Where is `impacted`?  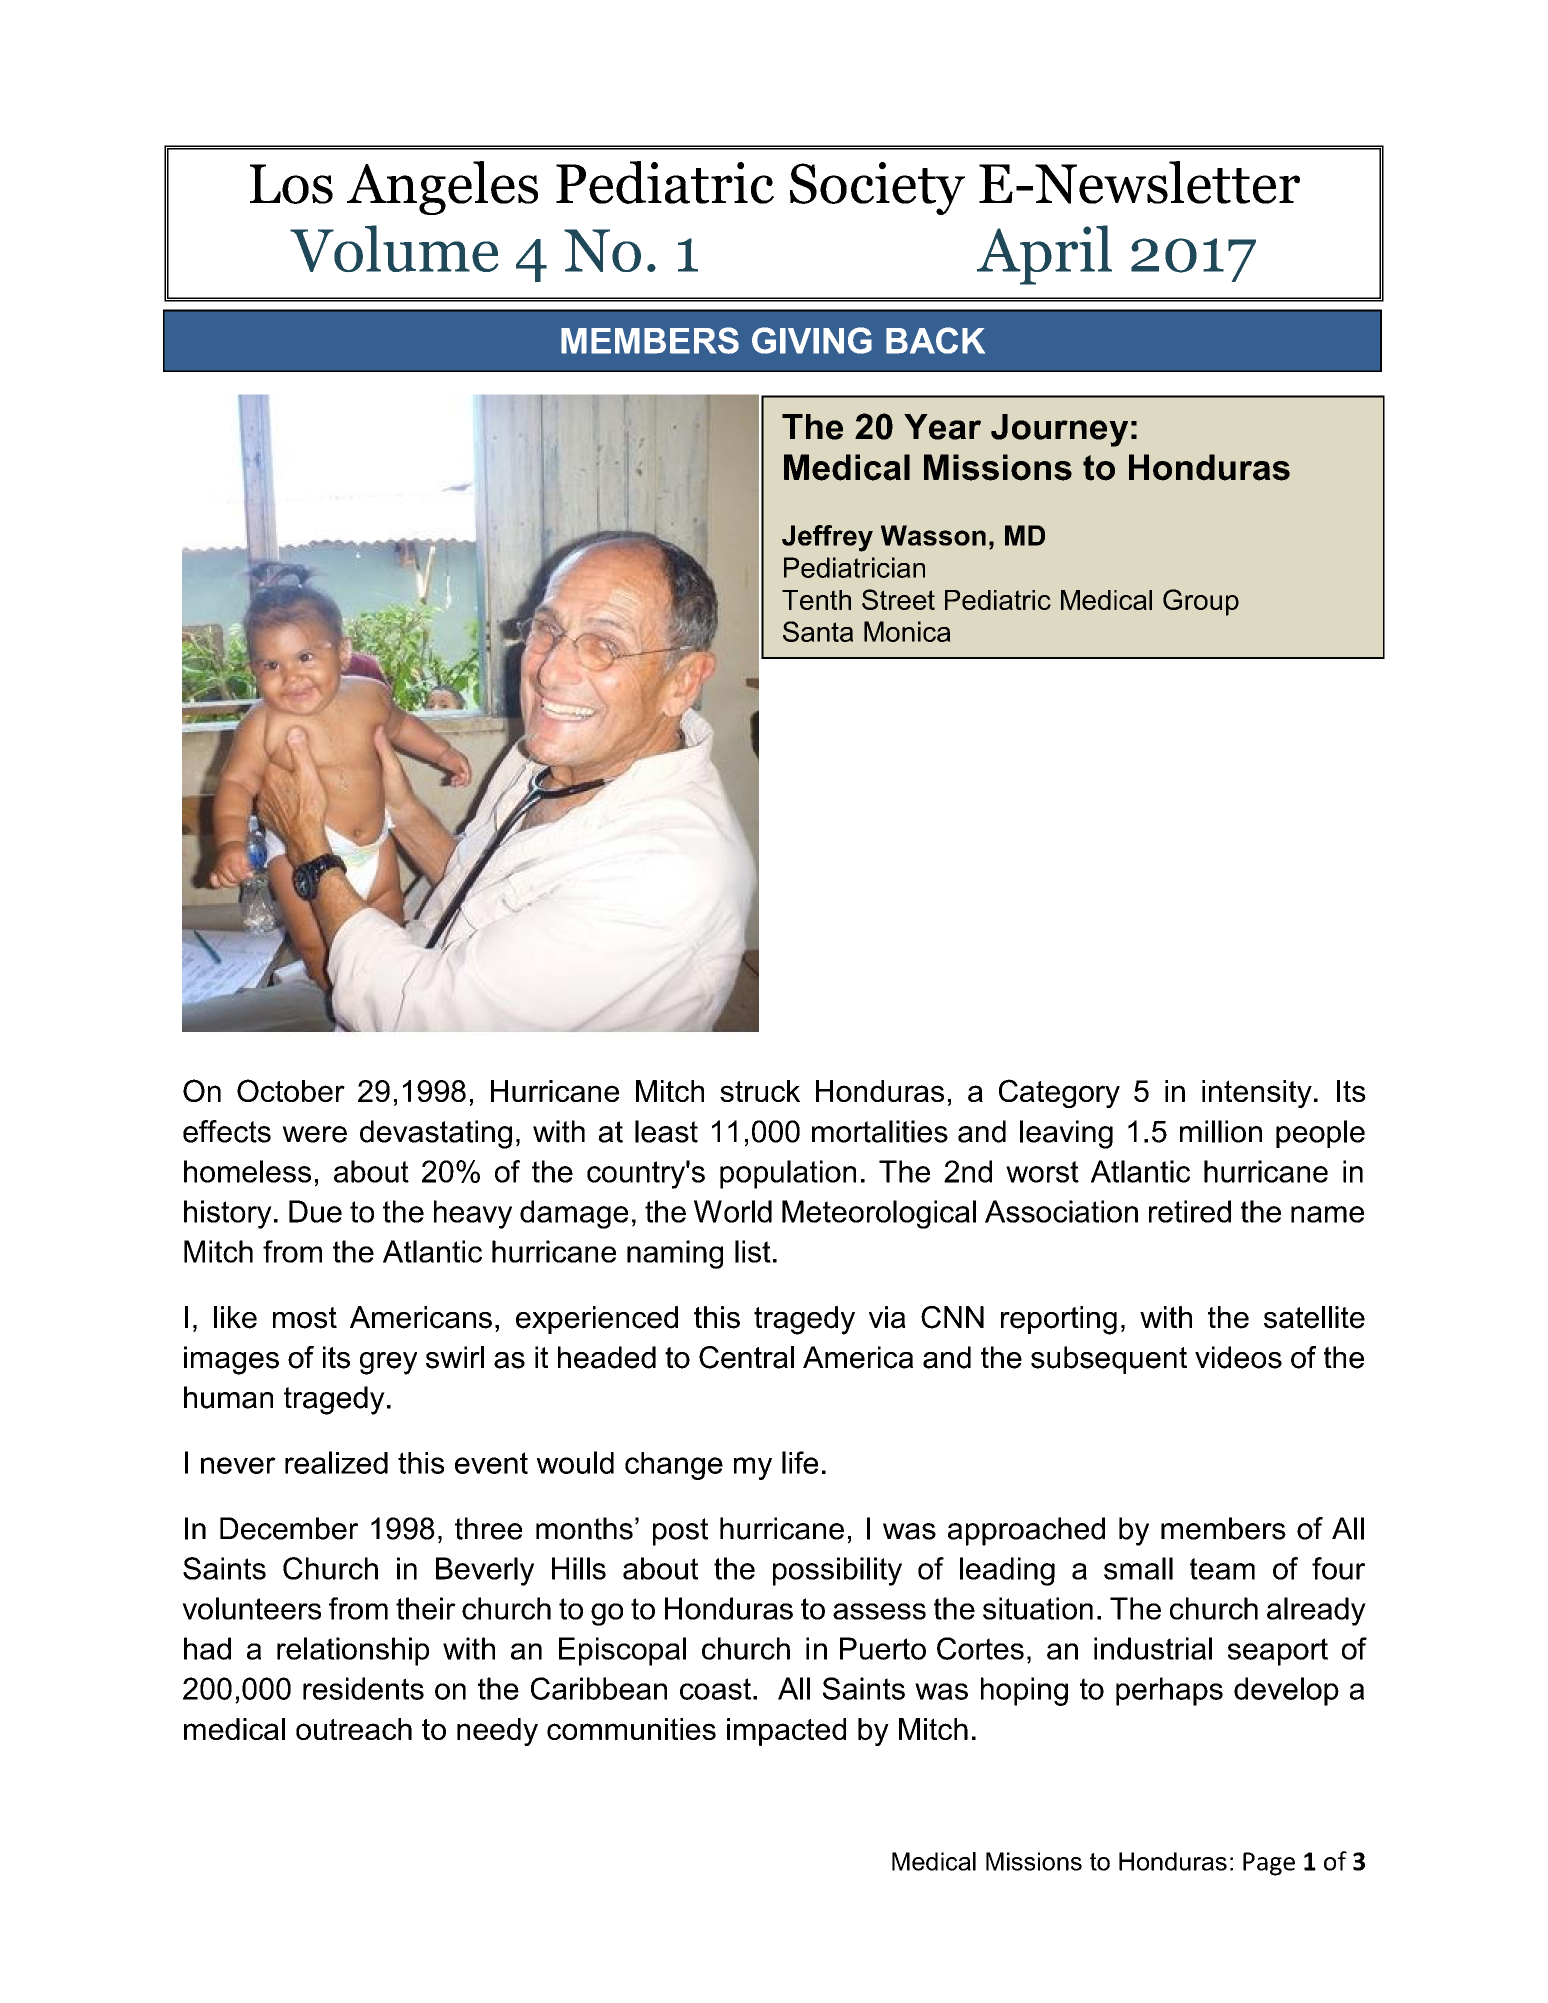 impacted is located at coordinates (786, 1732).
